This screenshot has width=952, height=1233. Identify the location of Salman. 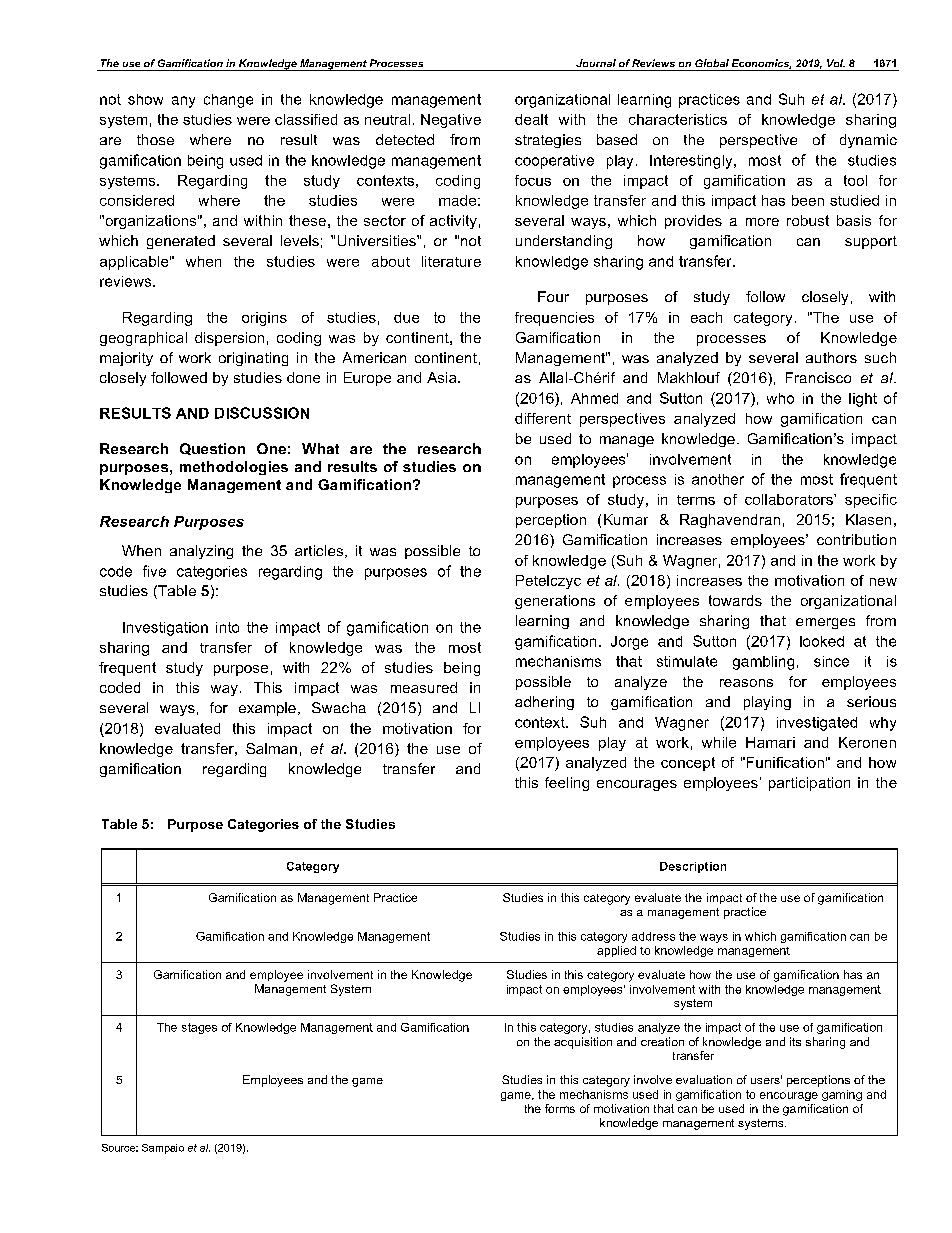
(271, 748).
